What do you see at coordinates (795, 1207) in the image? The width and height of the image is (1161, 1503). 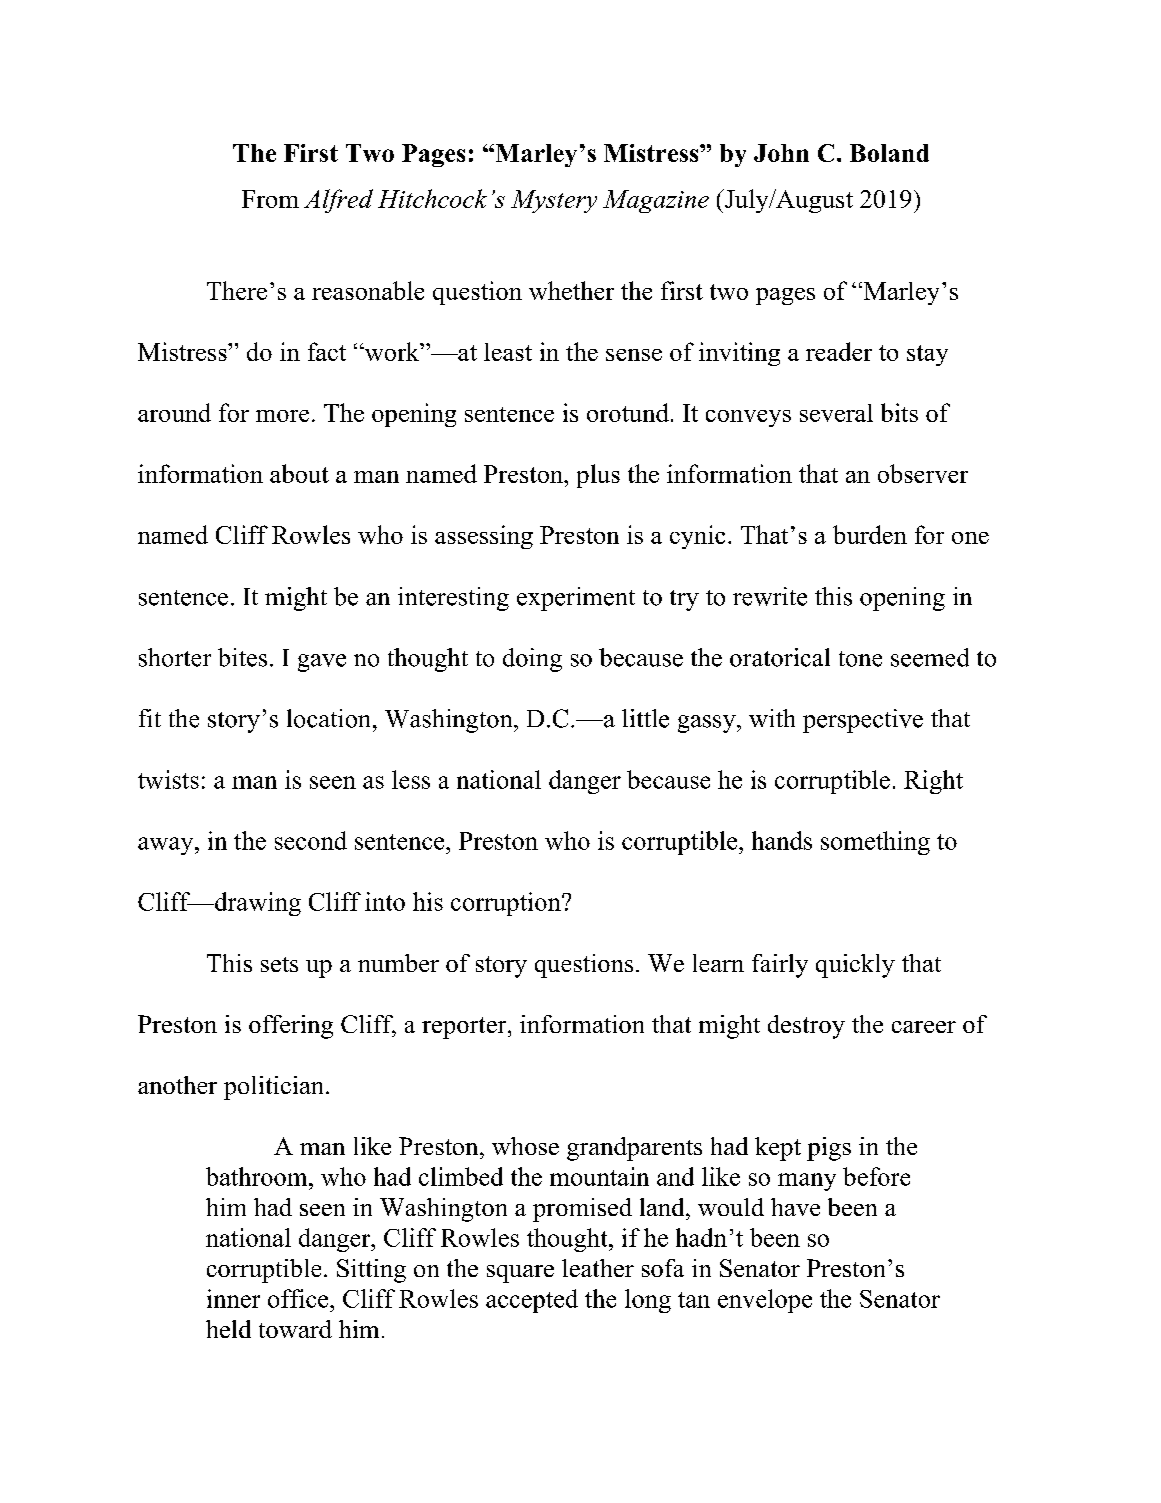 I see `have` at bounding box center [795, 1207].
